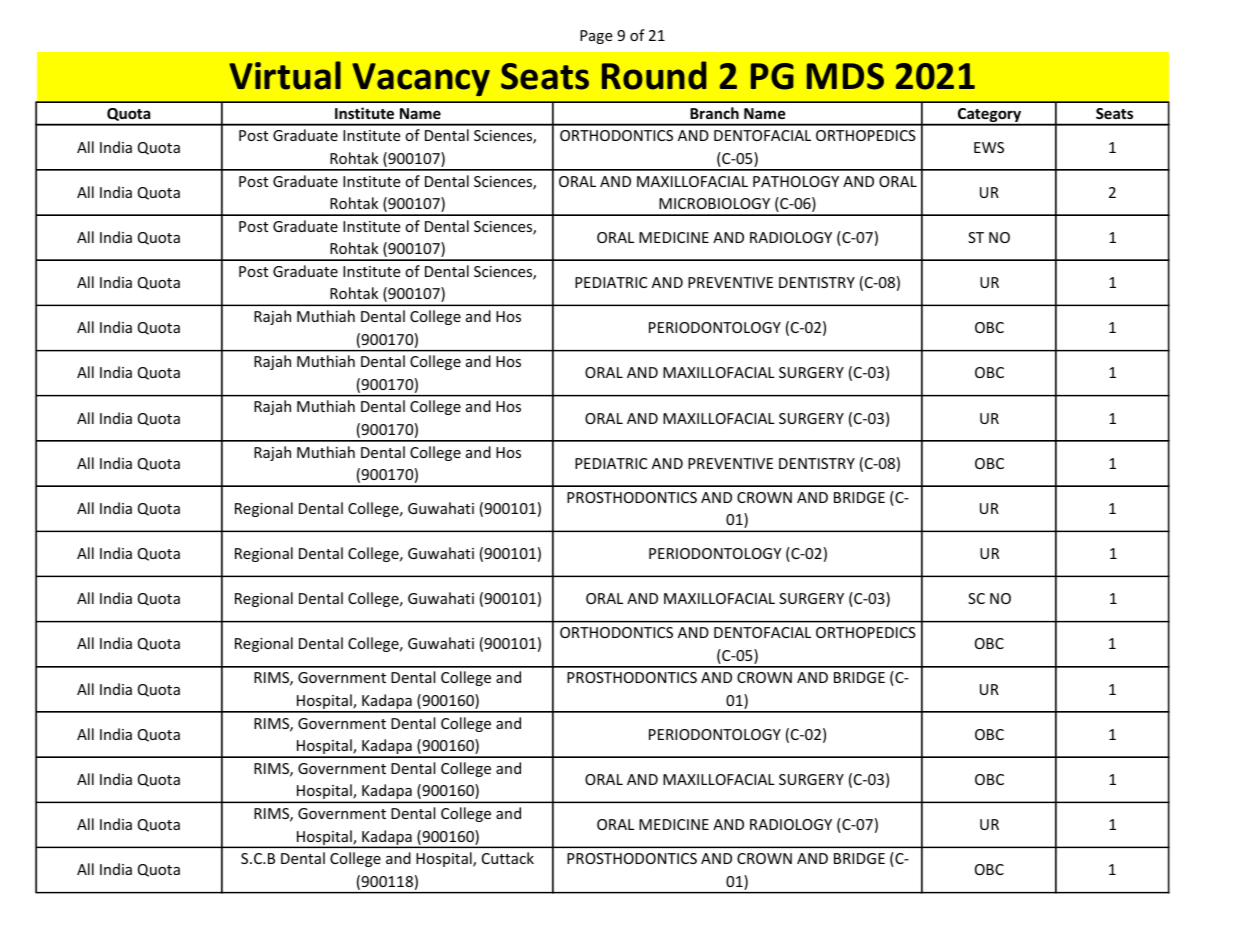 Image resolution: width=1233 pixels, height=952 pixels. Describe the element at coordinates (714, 113) in the image. I see `Branch` at that location.
